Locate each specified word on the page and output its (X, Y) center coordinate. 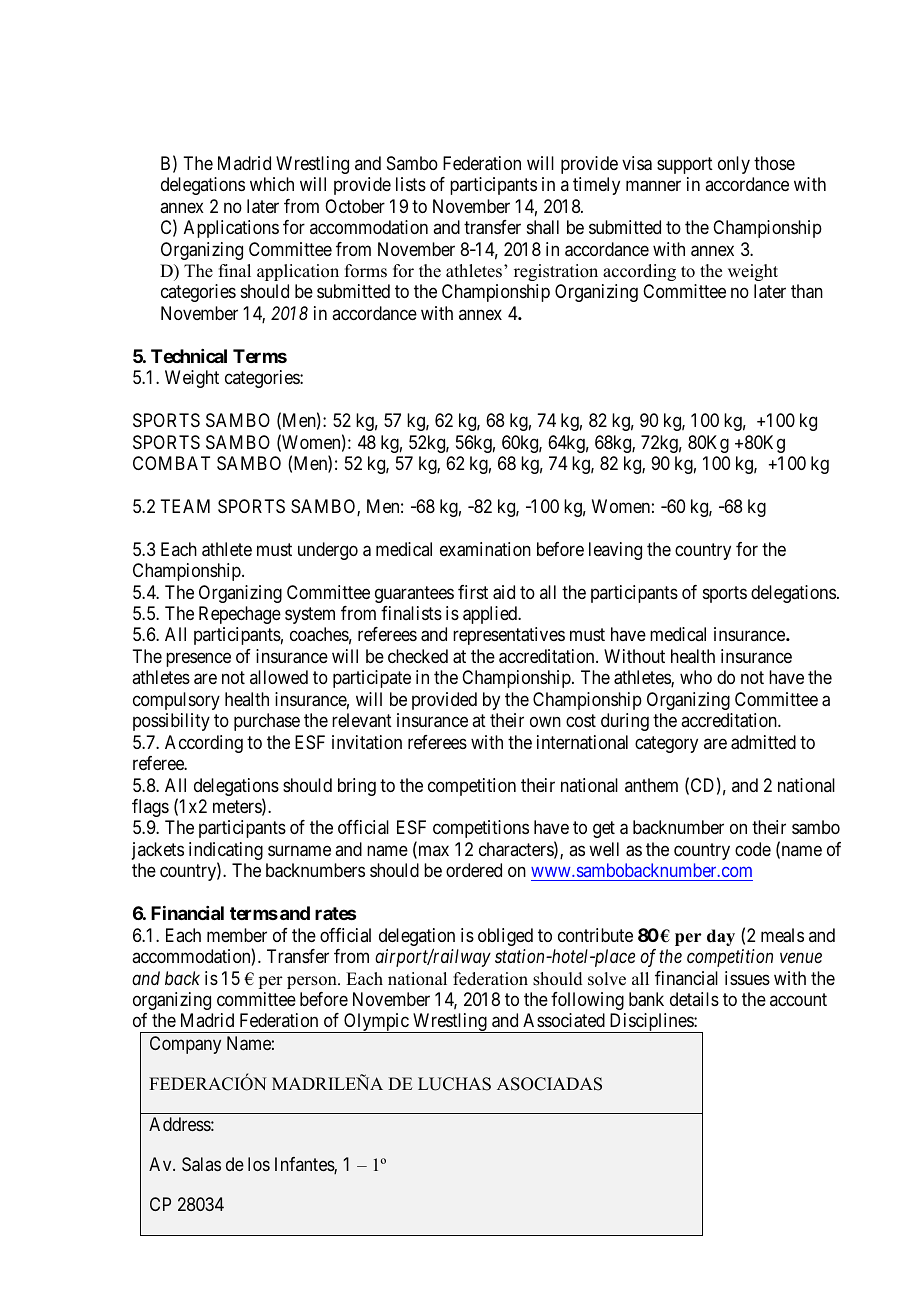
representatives (509, 636)
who (696, 677)
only (734, 165)
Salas (201, 1164)
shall (543, 227)
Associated (564, 1020)
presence (198, 659)
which (272, 184)
